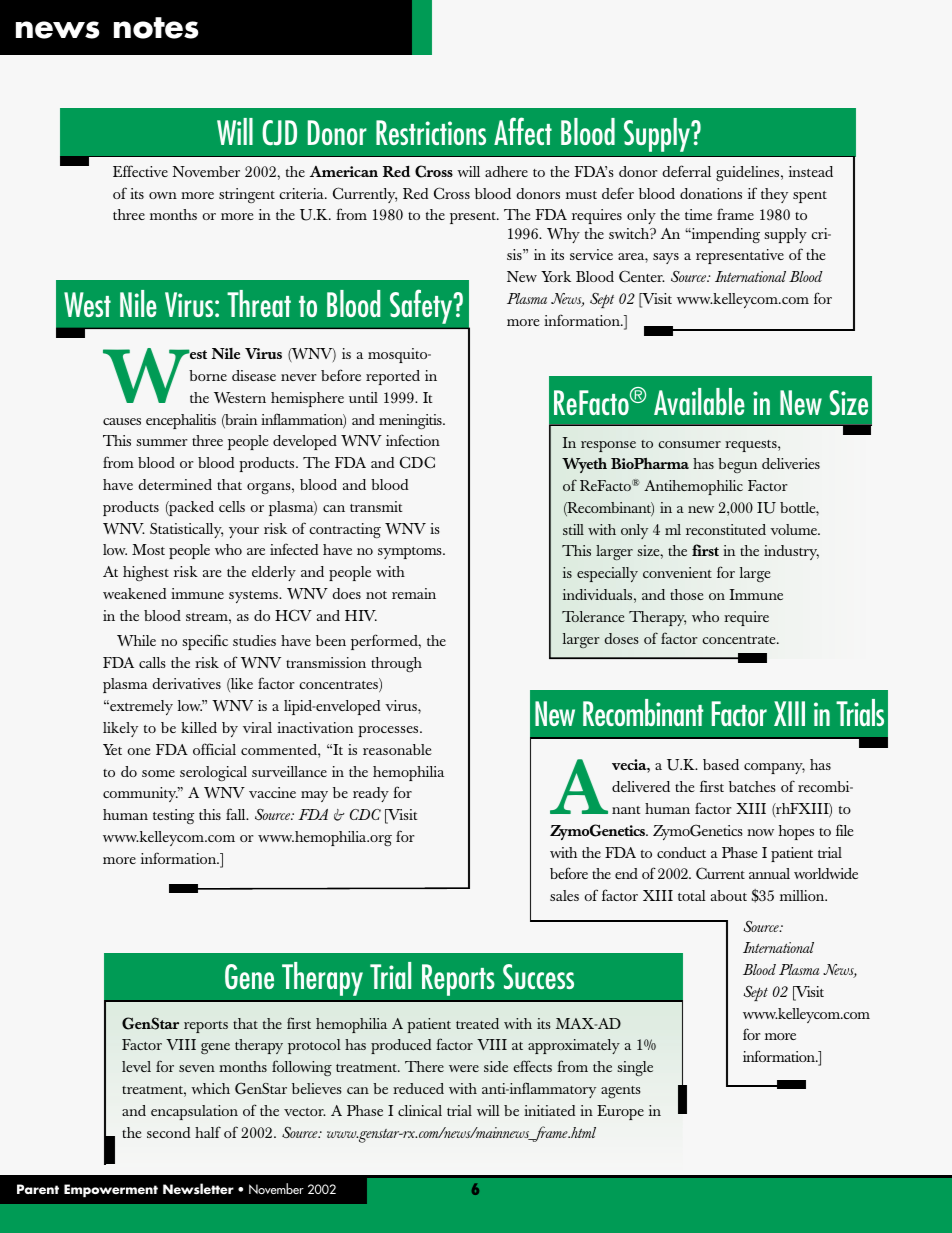  I want to click on reported, so click(393, 377).
